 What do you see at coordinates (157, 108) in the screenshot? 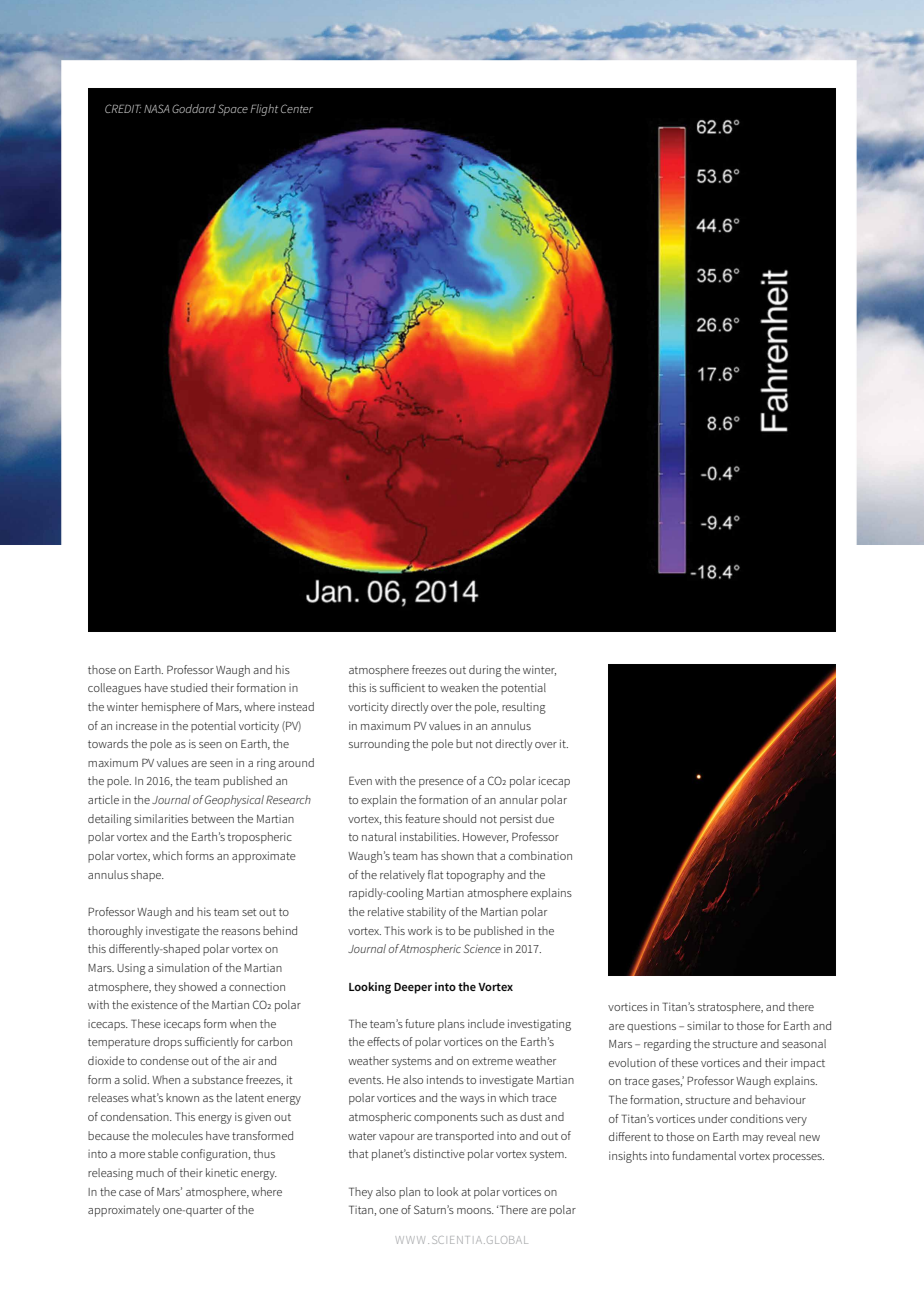
I see `NASA` at bounding box center [157, 108].
